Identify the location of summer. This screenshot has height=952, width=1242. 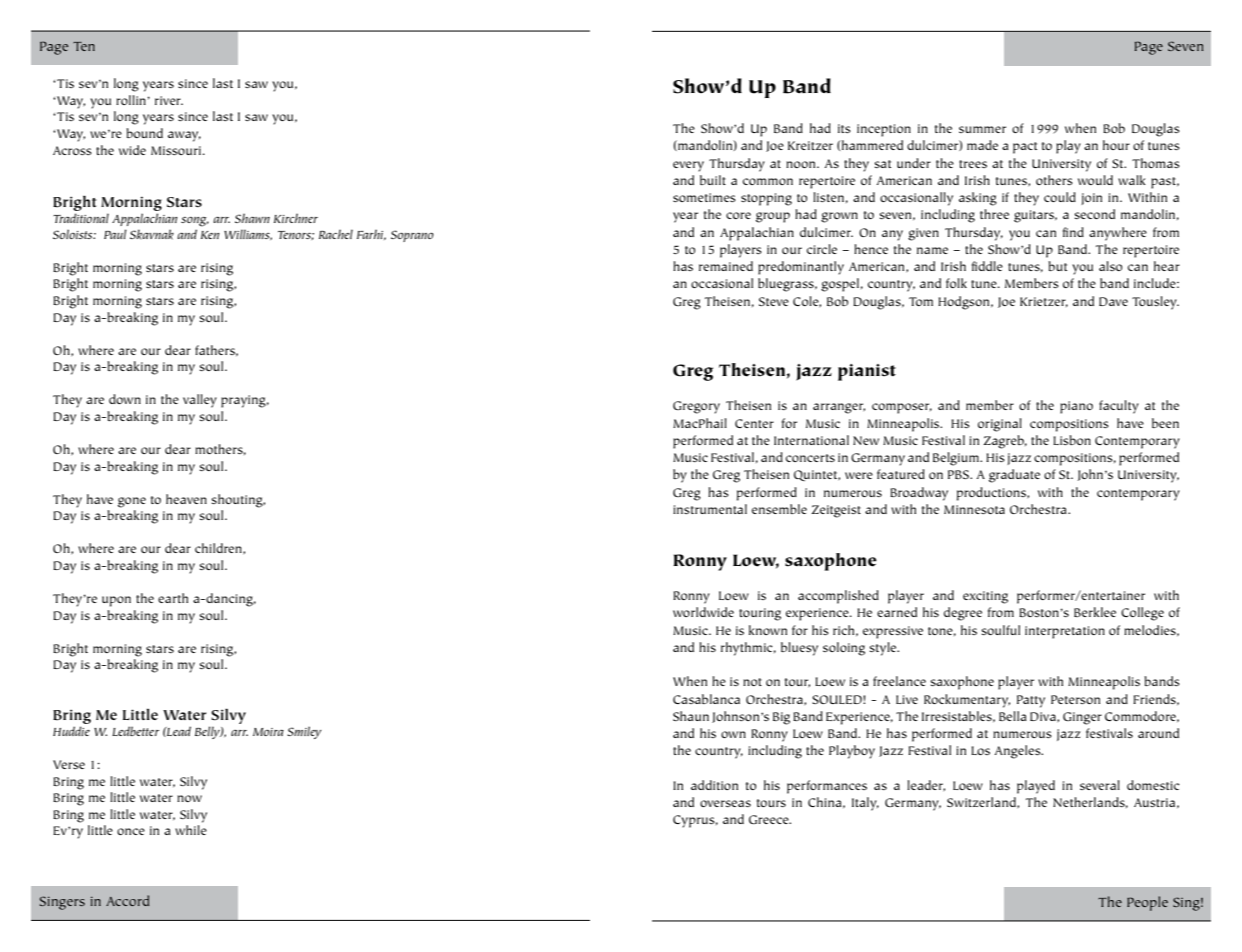
(982, 129).
